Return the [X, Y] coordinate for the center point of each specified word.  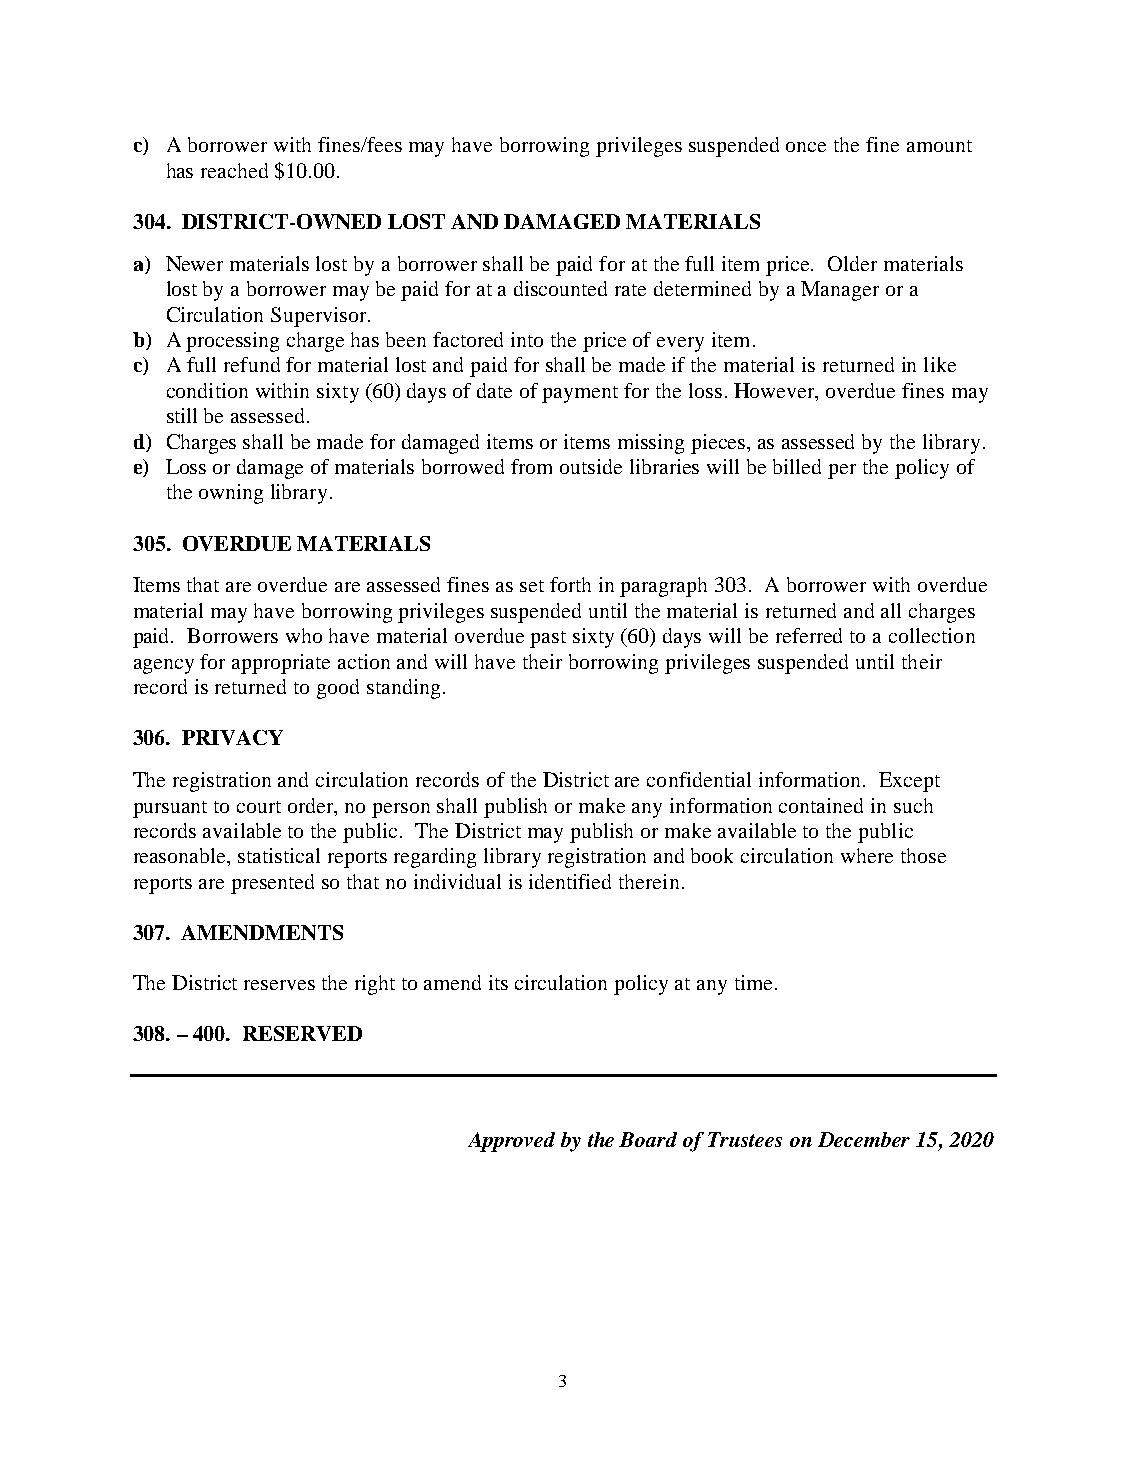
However [775, 392]
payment [580, 394]
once [806, 147]
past [548, 639]
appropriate [281, 664]
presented [272, 884]
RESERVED [302, 1033]
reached [234, 170]
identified [570, 881]
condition [207, 390]
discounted [560, 288]
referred [809, 635]
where [867, 855]
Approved [511, 1142]
